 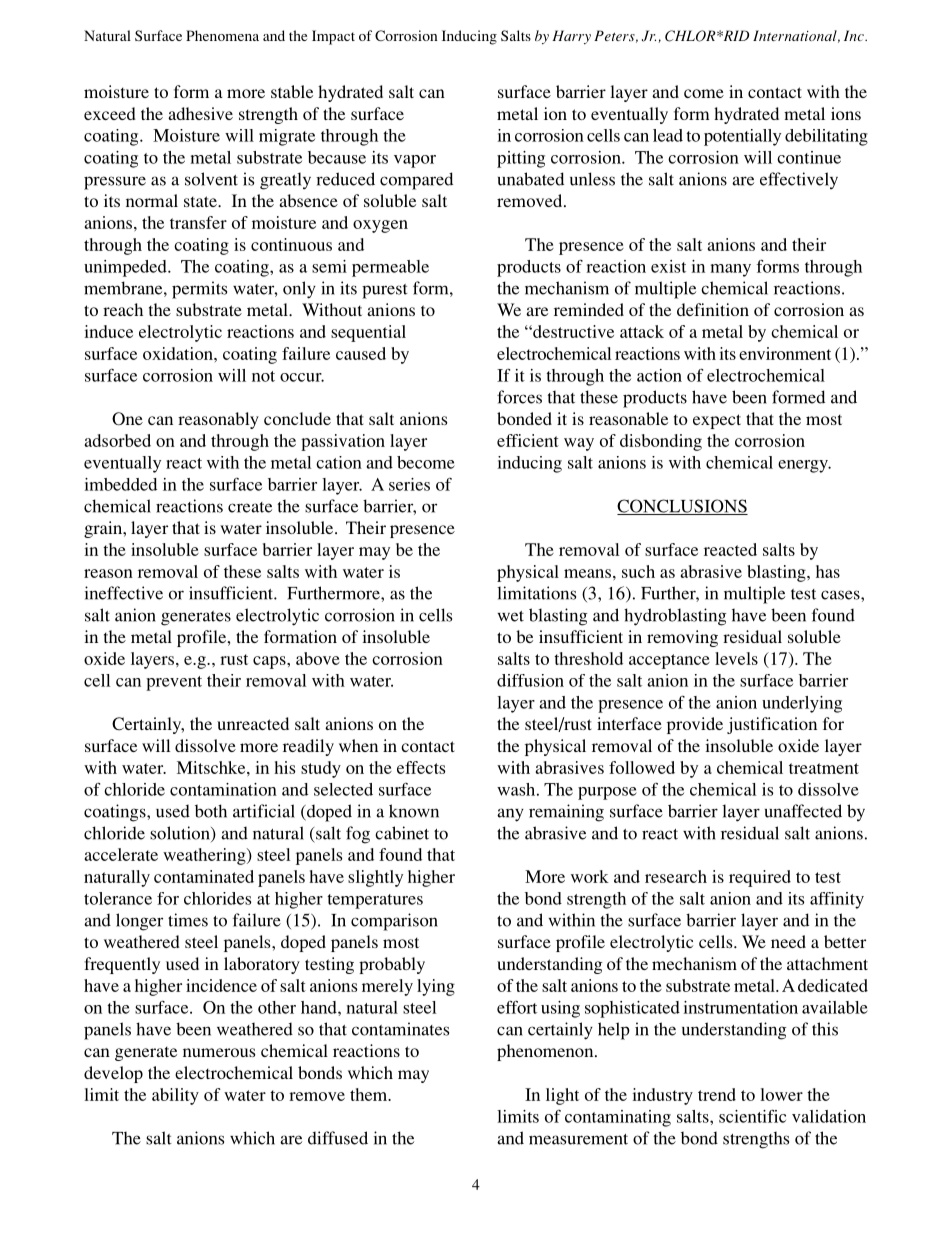 What do you see at coordinates (222, 35) in the document?
I see `Phenomena` at bounding box center [222, 35].
